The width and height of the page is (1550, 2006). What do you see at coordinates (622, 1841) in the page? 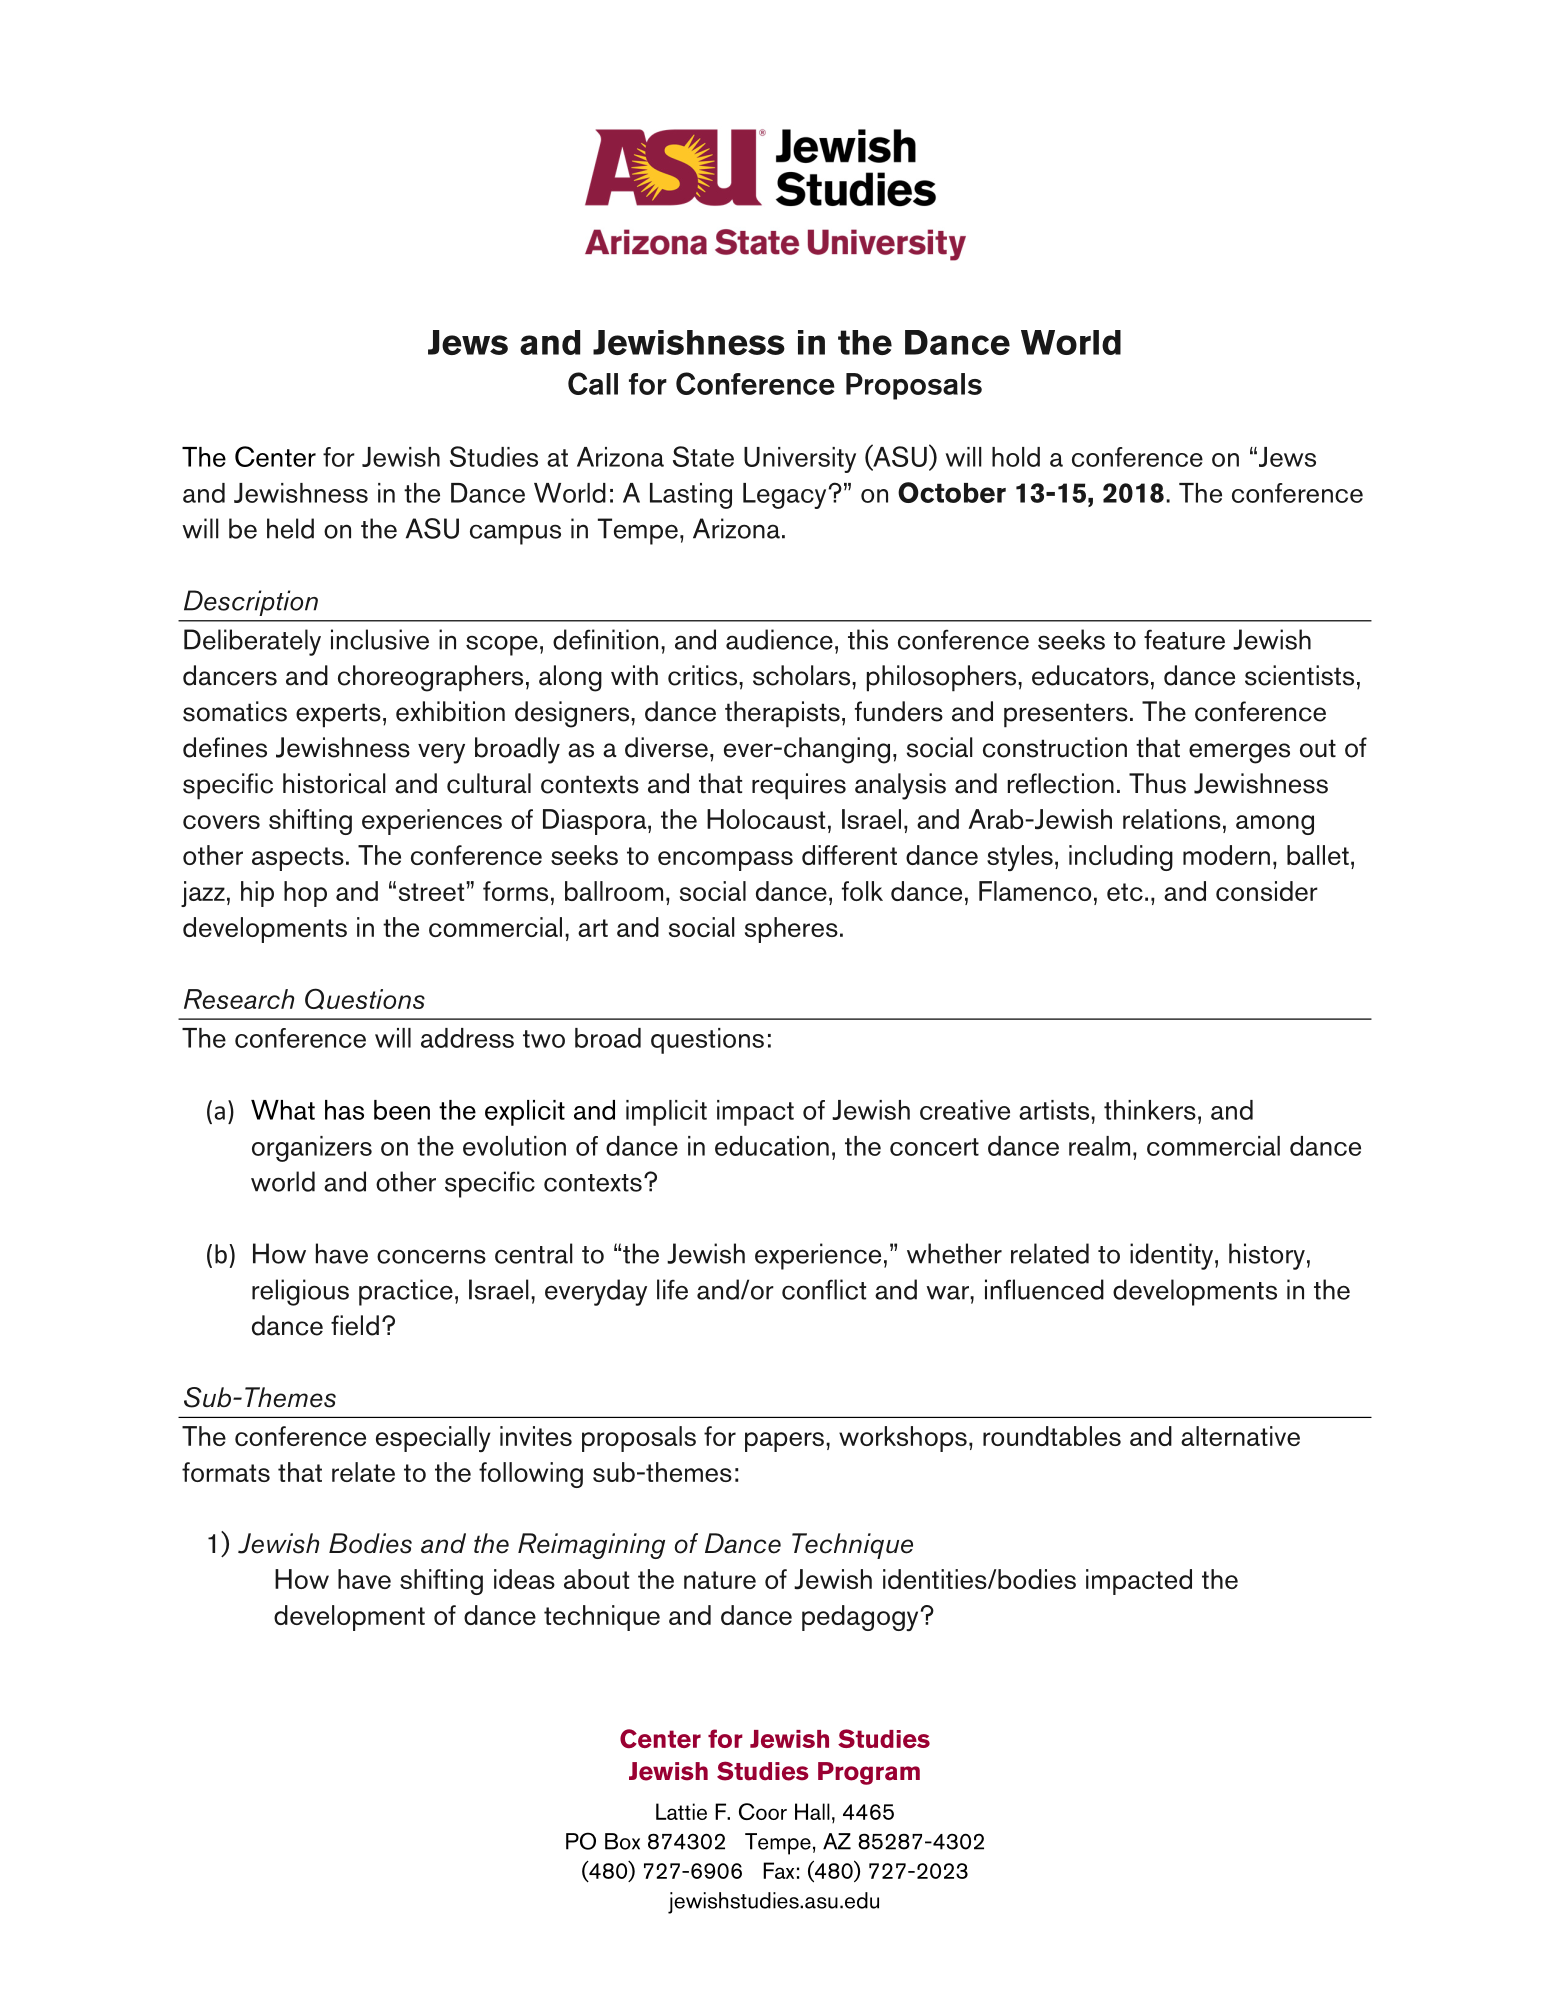
I see `Box` at bounding box center [622, 1841].
